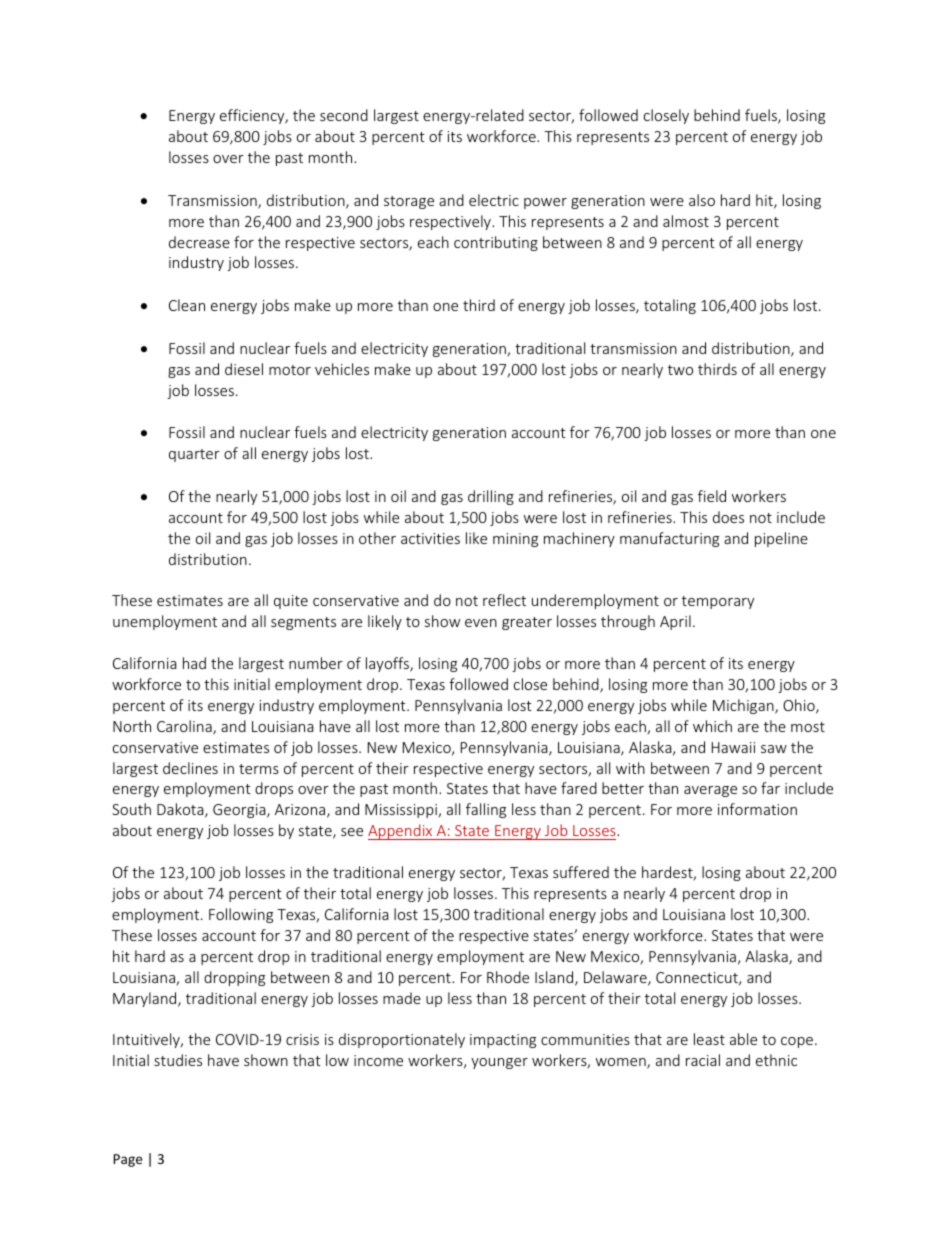 The height and width of the page is (1233, 952). Describe the element at coordinates (194, 663) in the page. I see `had` at that location.
